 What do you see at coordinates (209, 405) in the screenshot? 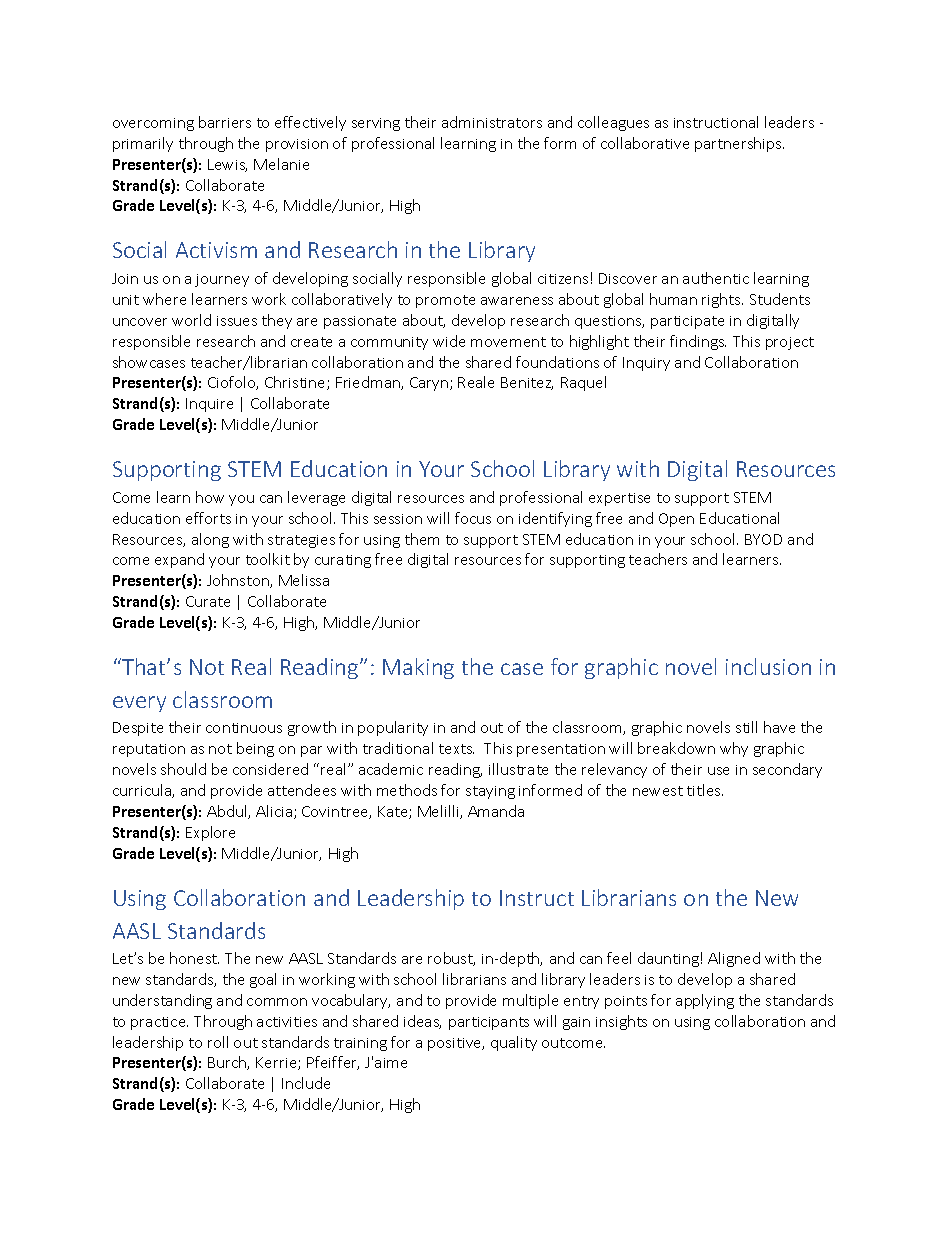
I see `Inquire` at bounding box center [209, 405].
